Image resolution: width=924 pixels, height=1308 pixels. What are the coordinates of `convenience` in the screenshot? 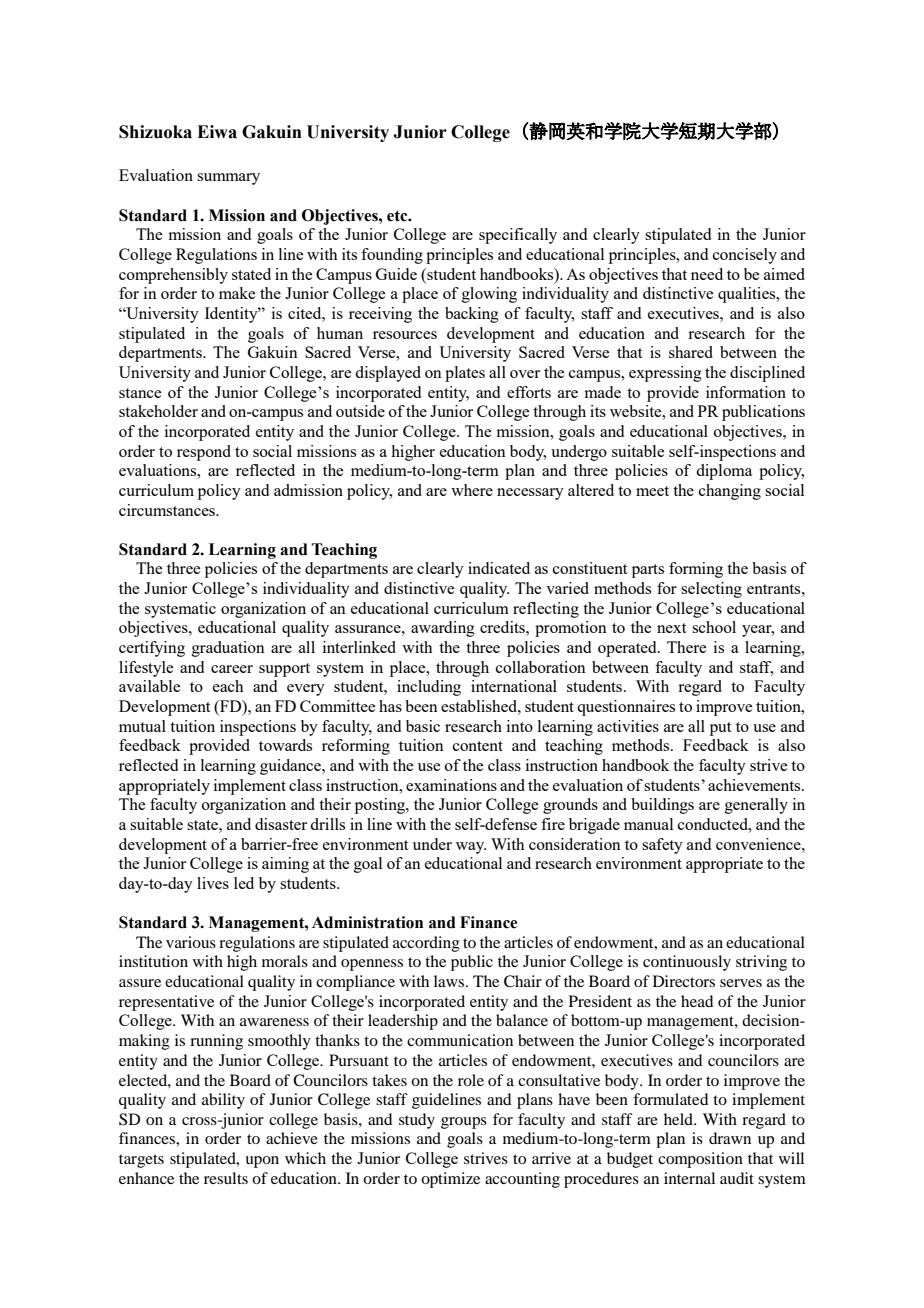 It's located at (759, 844).
